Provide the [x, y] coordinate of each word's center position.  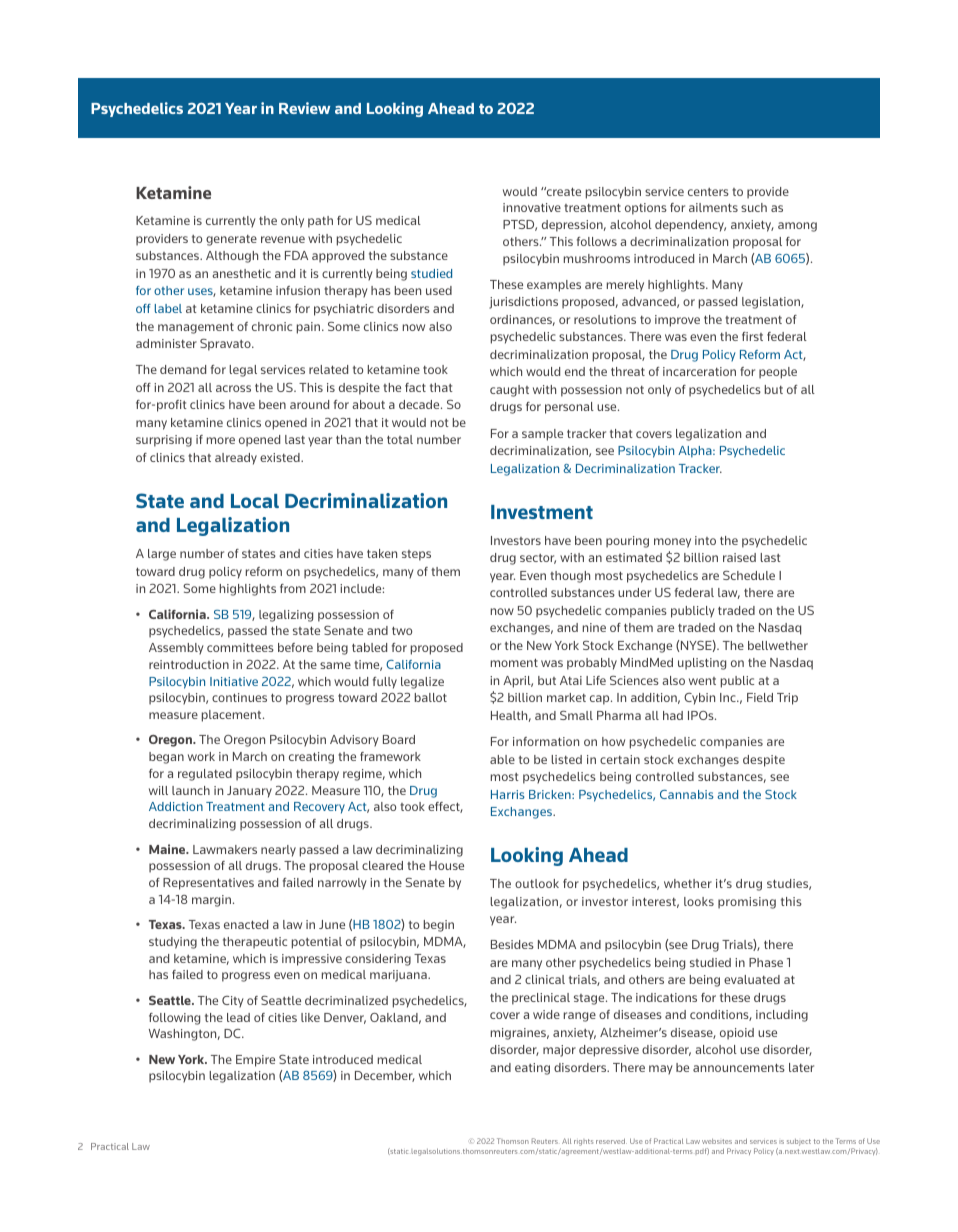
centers [708, 192]
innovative [532, 207]
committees [240, 647]
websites [717, 1141]
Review [304, 108]
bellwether [778, 645]
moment [514, 662]
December [385, 1076]
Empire [255, 1061]
